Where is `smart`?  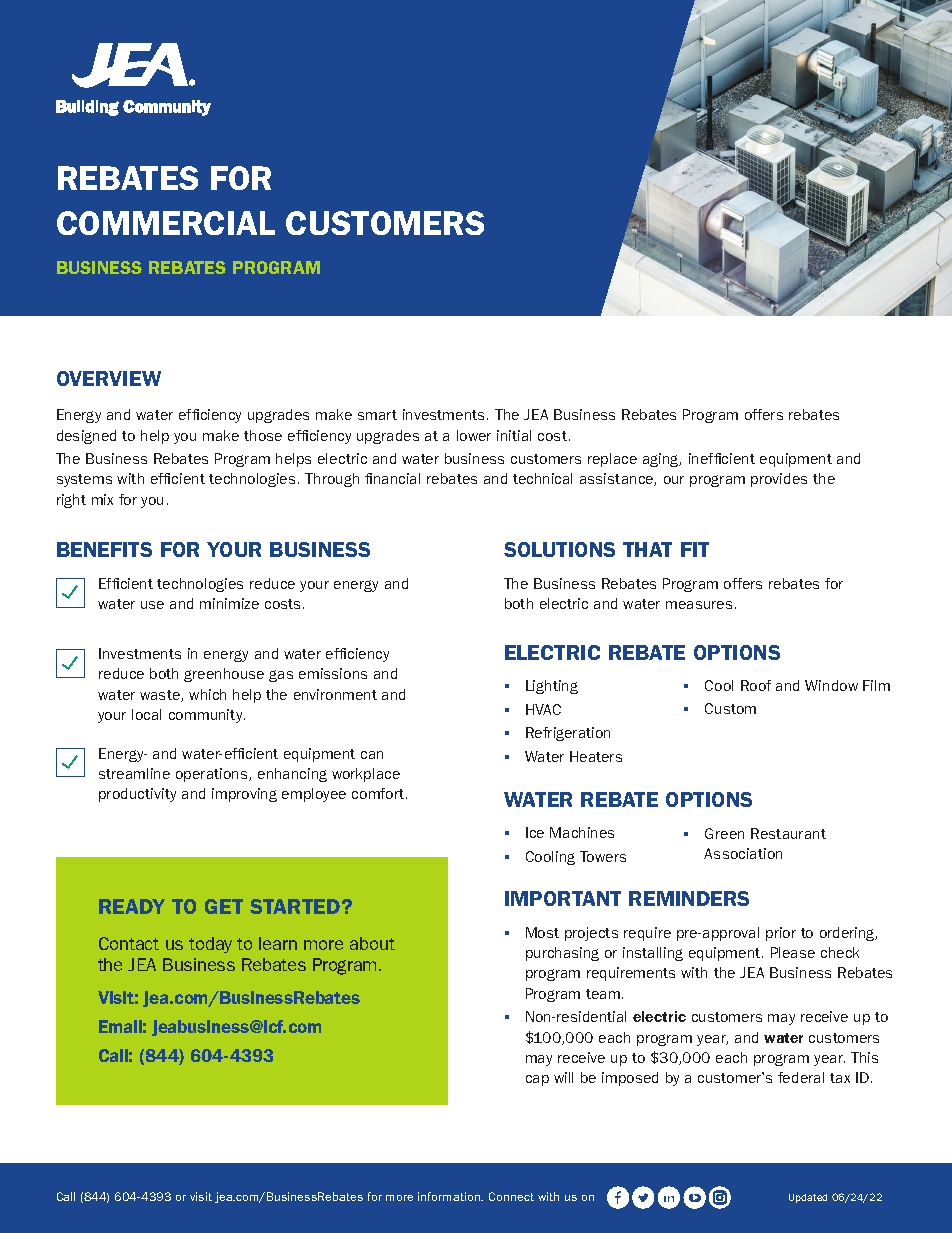 smart is located at coordinates (377, 415).
